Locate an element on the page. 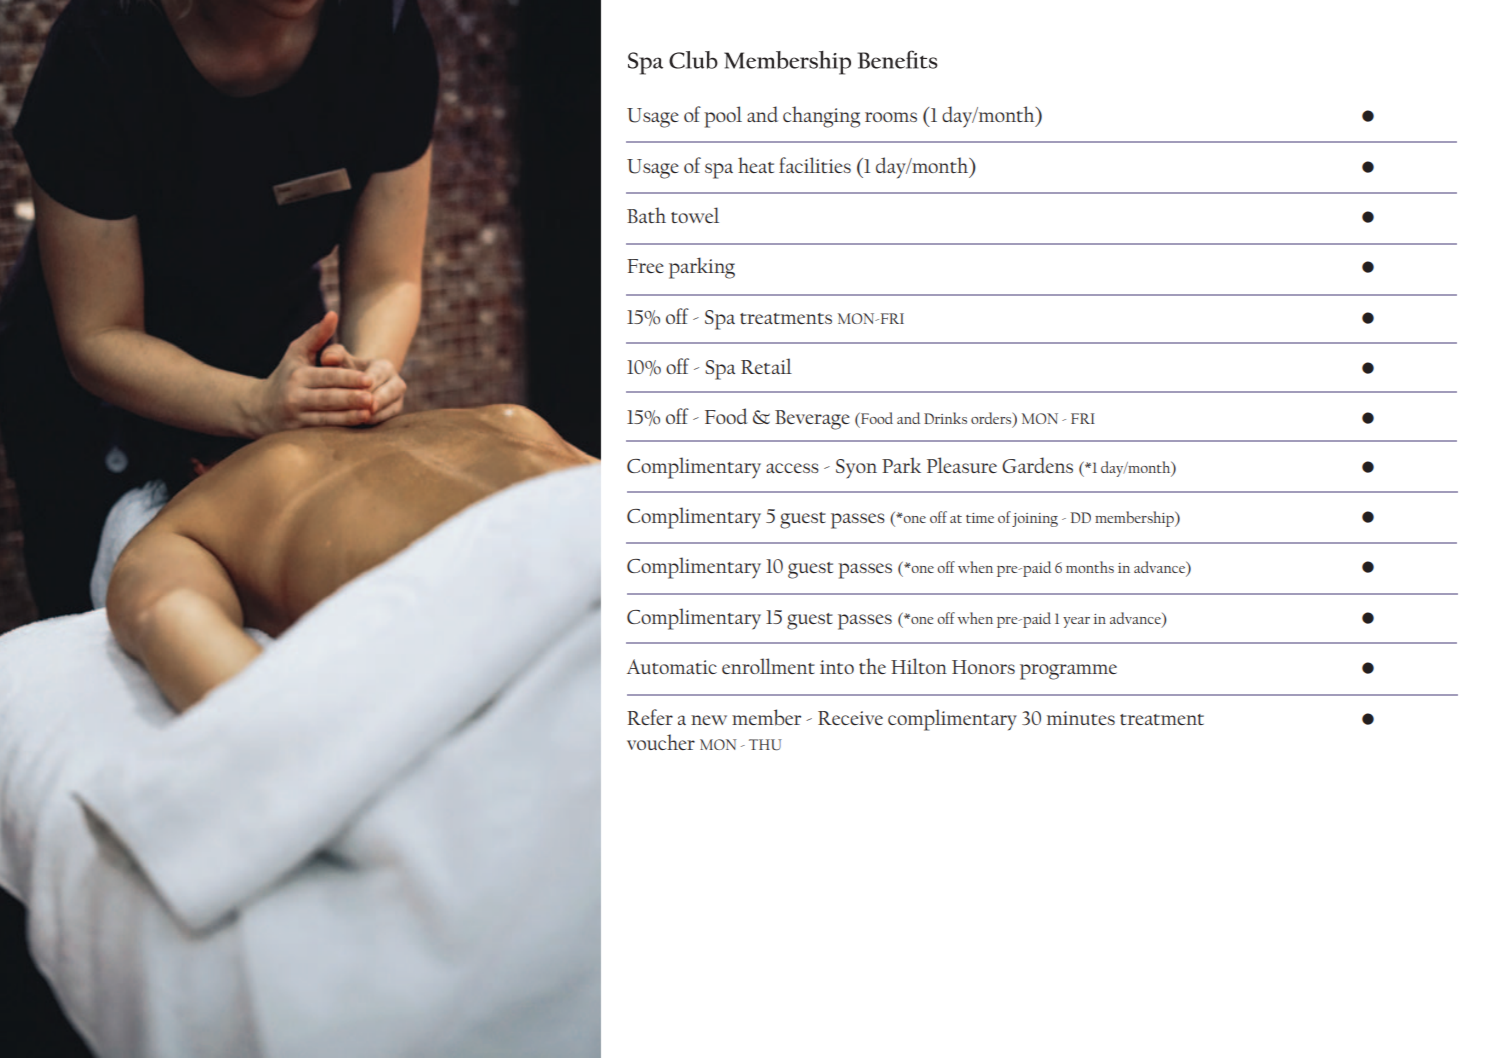 This document has width=1502, height=1058. facilities is located at coordinates (815, 165).
